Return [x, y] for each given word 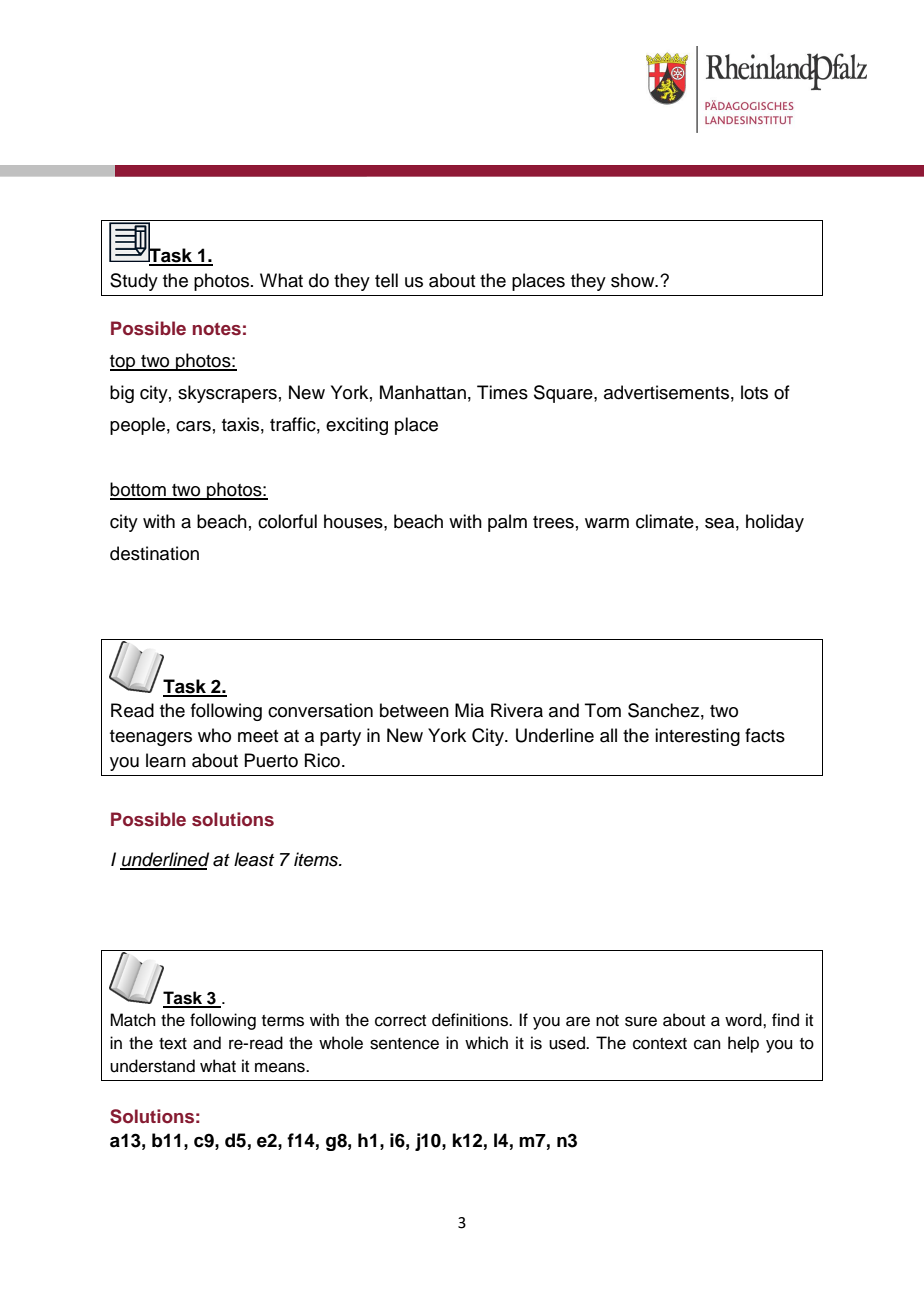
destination [154, 553]
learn [166, 760]
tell [386, 280]
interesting [697, 737]
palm [507, 523]
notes [217, 329]
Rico [322, 760]
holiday [775, 523]
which [486, 1043]
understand [152, 1066]
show [634, 280]
